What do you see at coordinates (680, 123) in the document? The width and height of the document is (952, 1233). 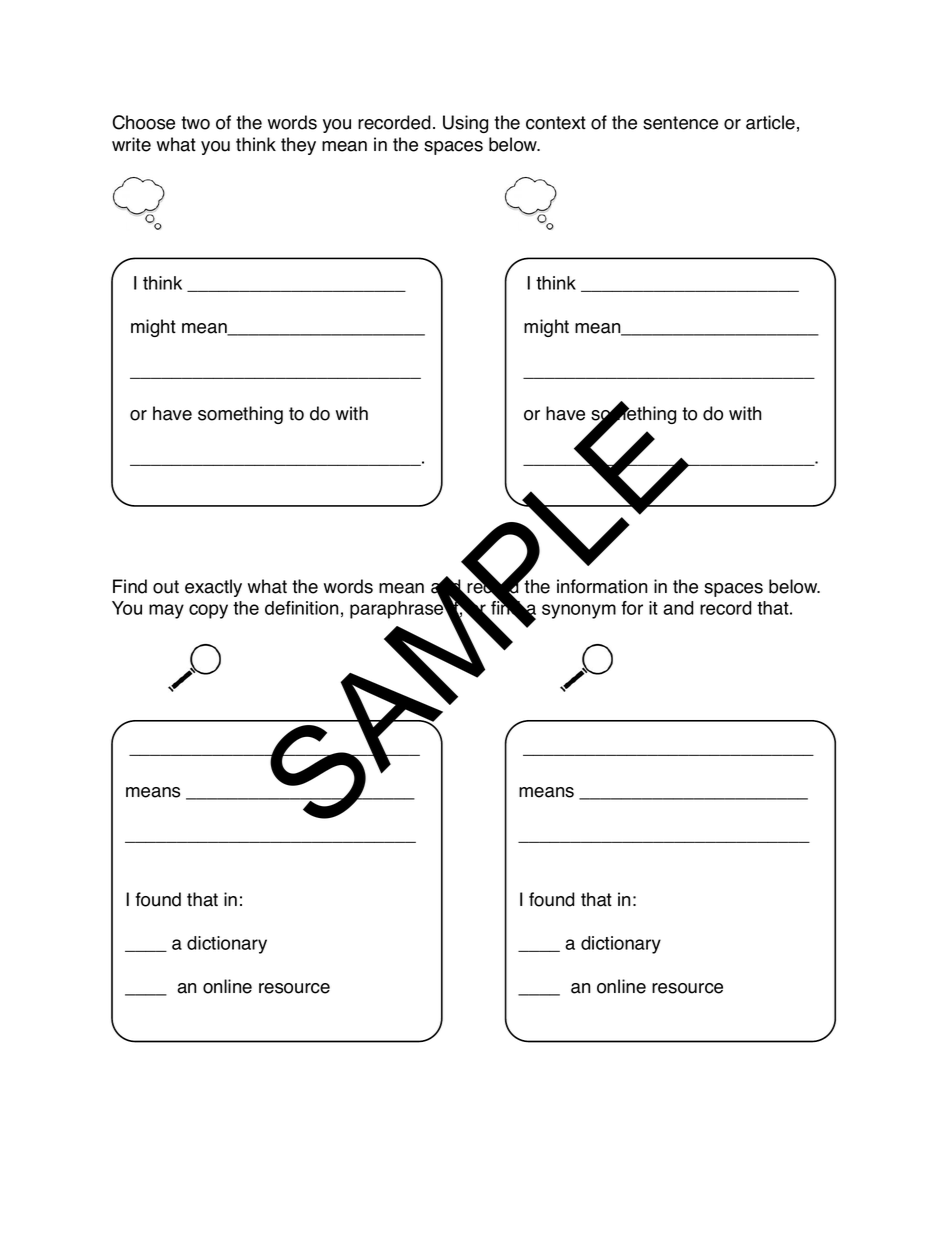 I see `sentence` at bounding box center [680, 123].
